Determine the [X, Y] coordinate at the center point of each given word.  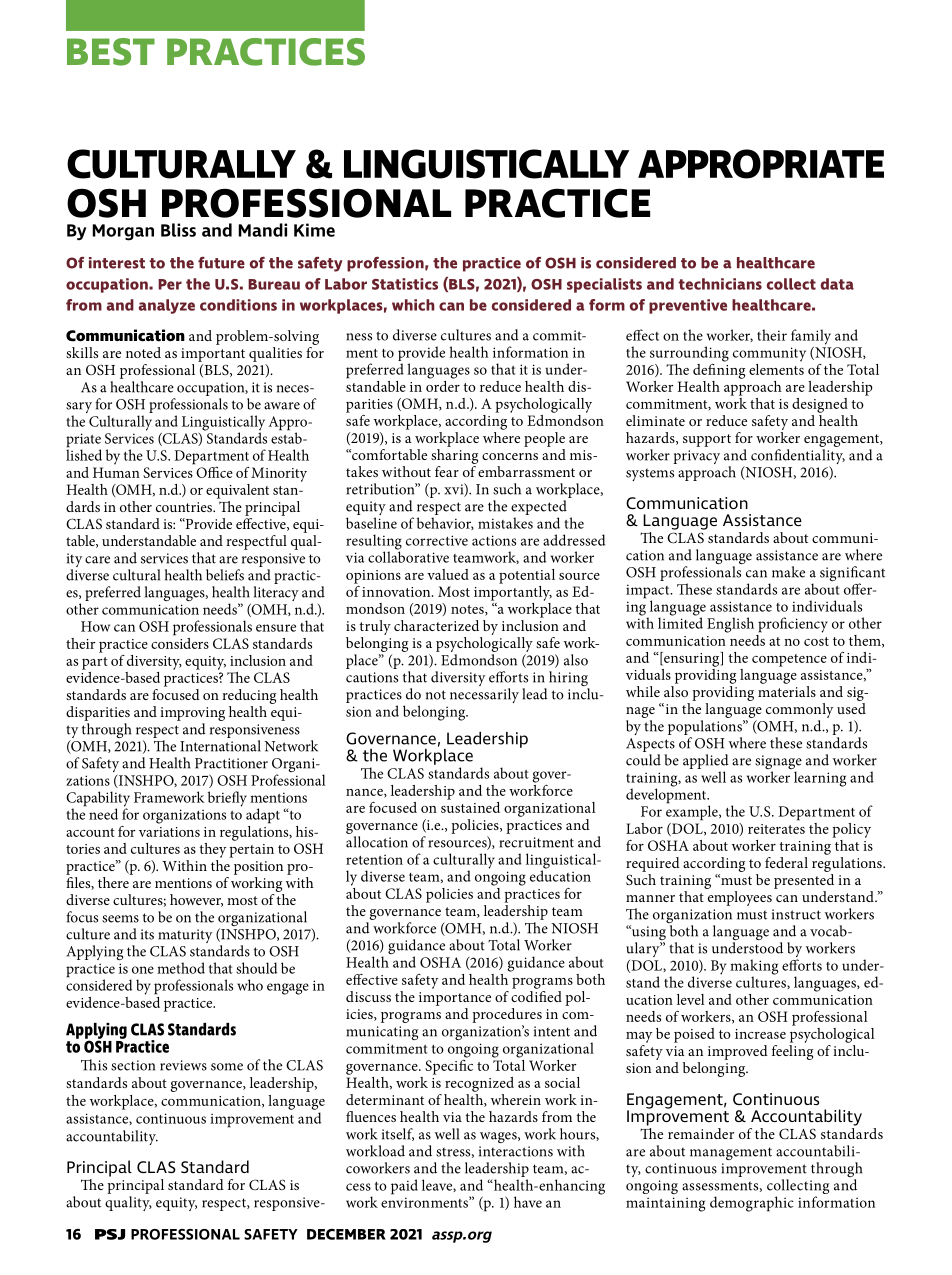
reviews [183, 1065]
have [528, 1202]
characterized [436, 625]
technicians [720, 284]
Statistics [405, 284]
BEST [111, 52]
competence [789, 660]
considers [180, 642]
